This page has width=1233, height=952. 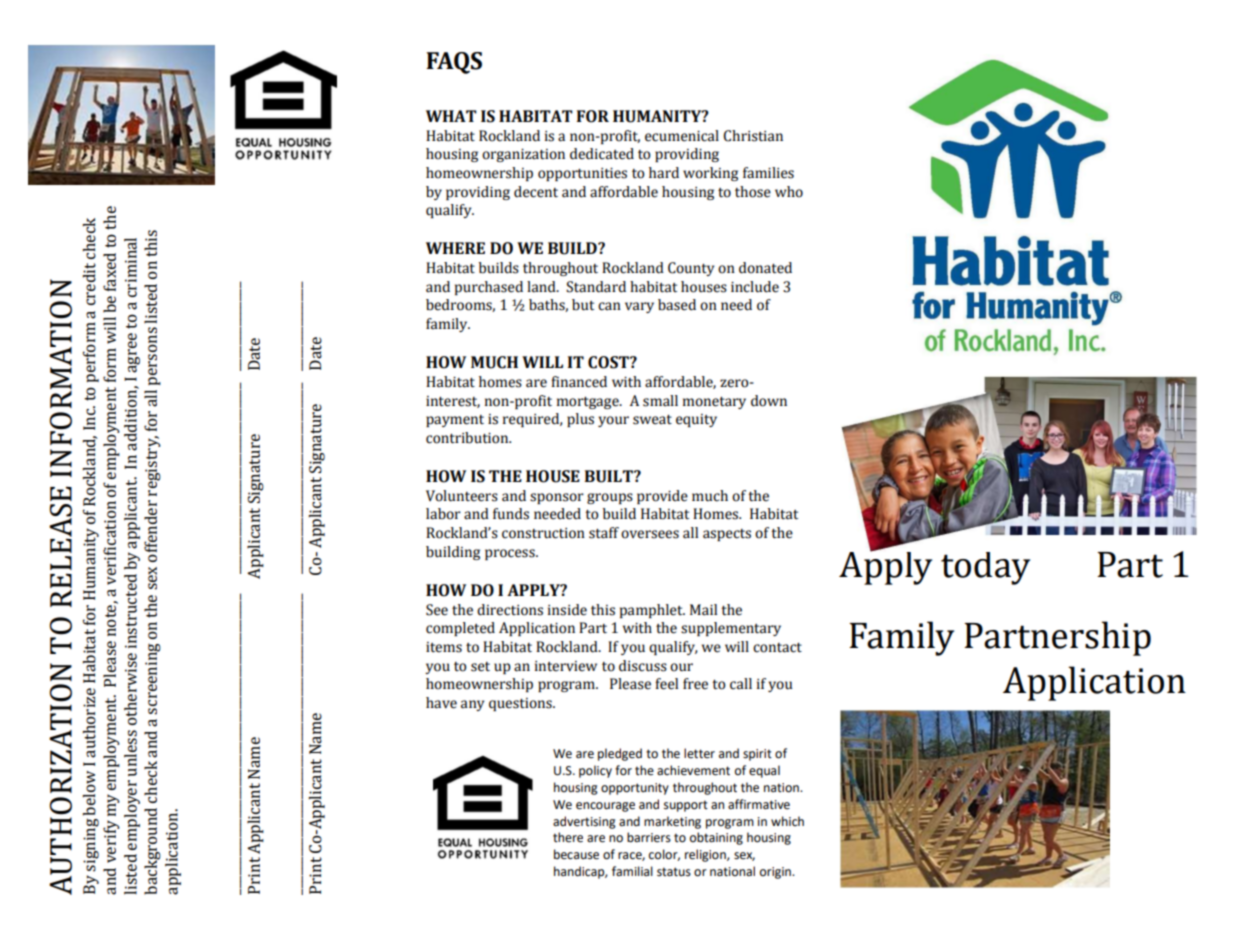 What do you see at coordinates (677, 305) in the page?
I see `based` at bounding box center [677, 305].
